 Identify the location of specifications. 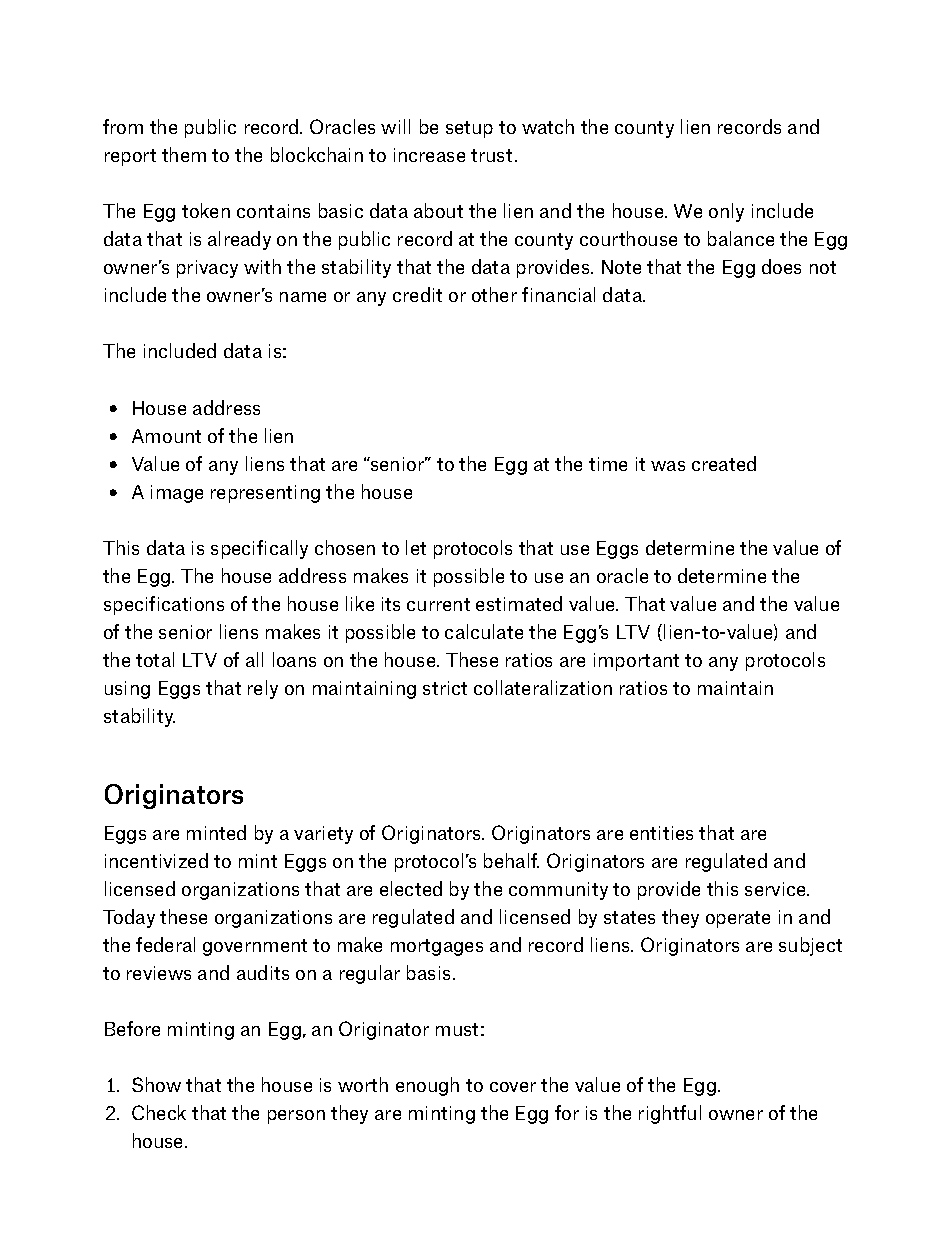
(164, 605).
